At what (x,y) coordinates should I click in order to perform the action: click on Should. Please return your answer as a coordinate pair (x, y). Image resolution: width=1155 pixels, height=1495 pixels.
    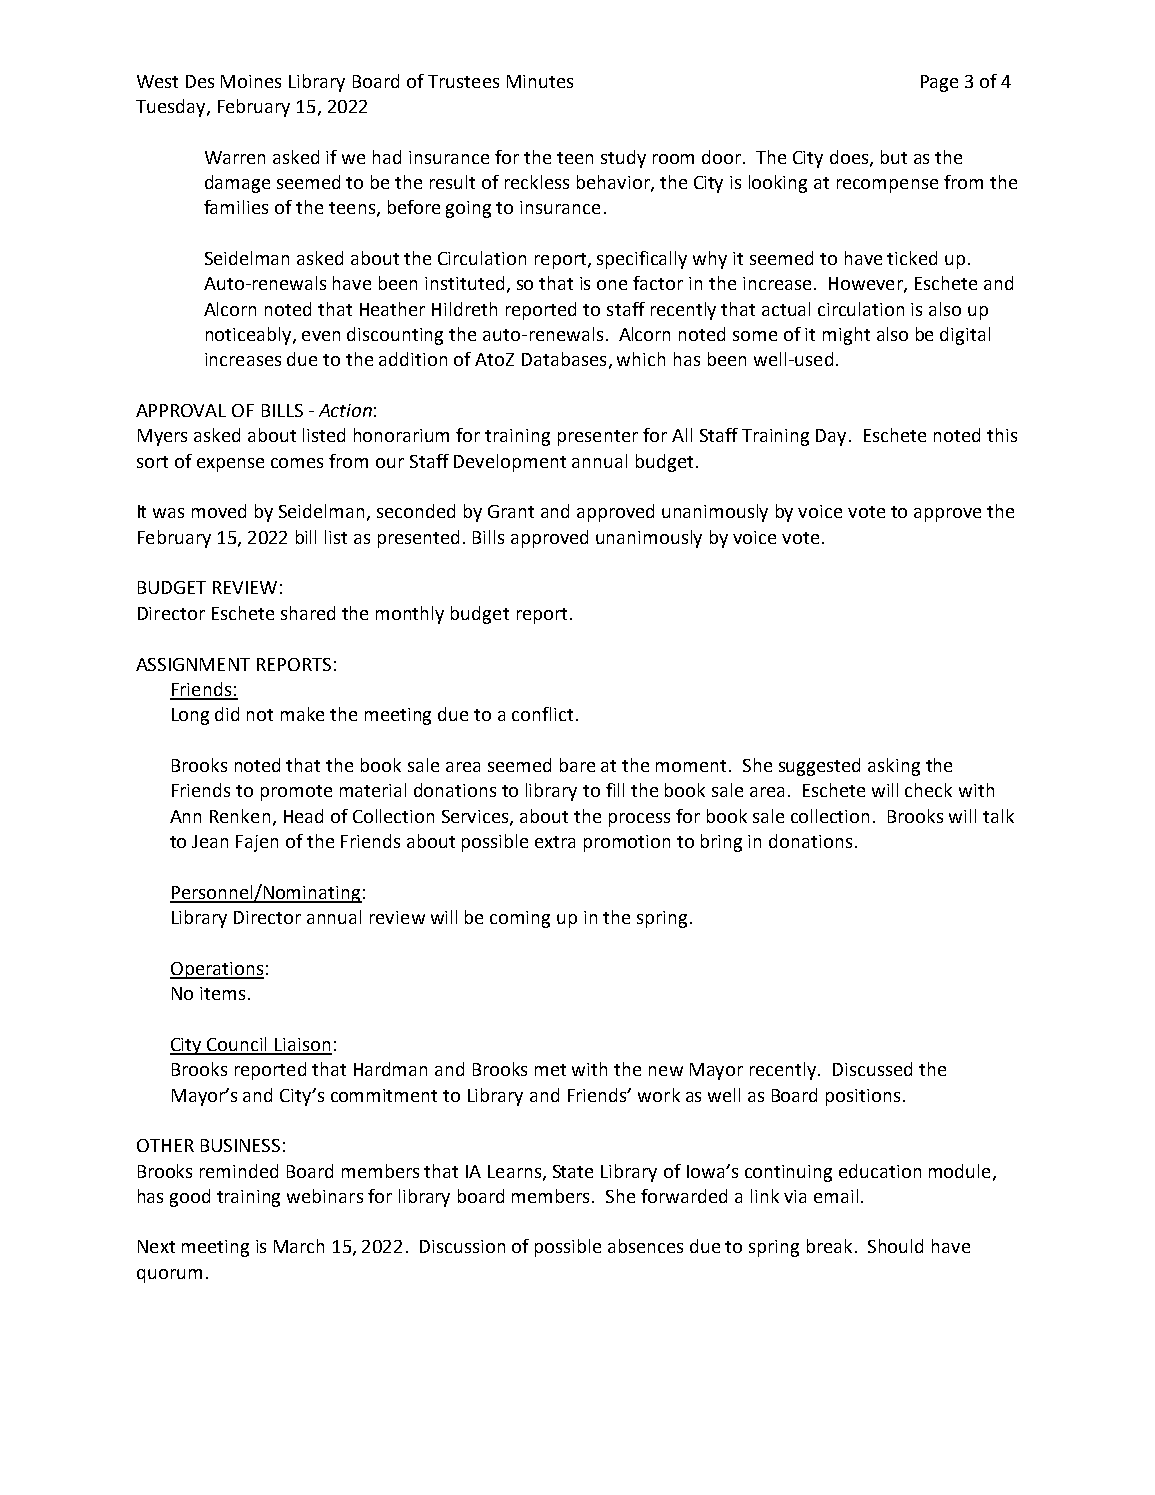
    Looking at the image, I should click on (895, 1246).
